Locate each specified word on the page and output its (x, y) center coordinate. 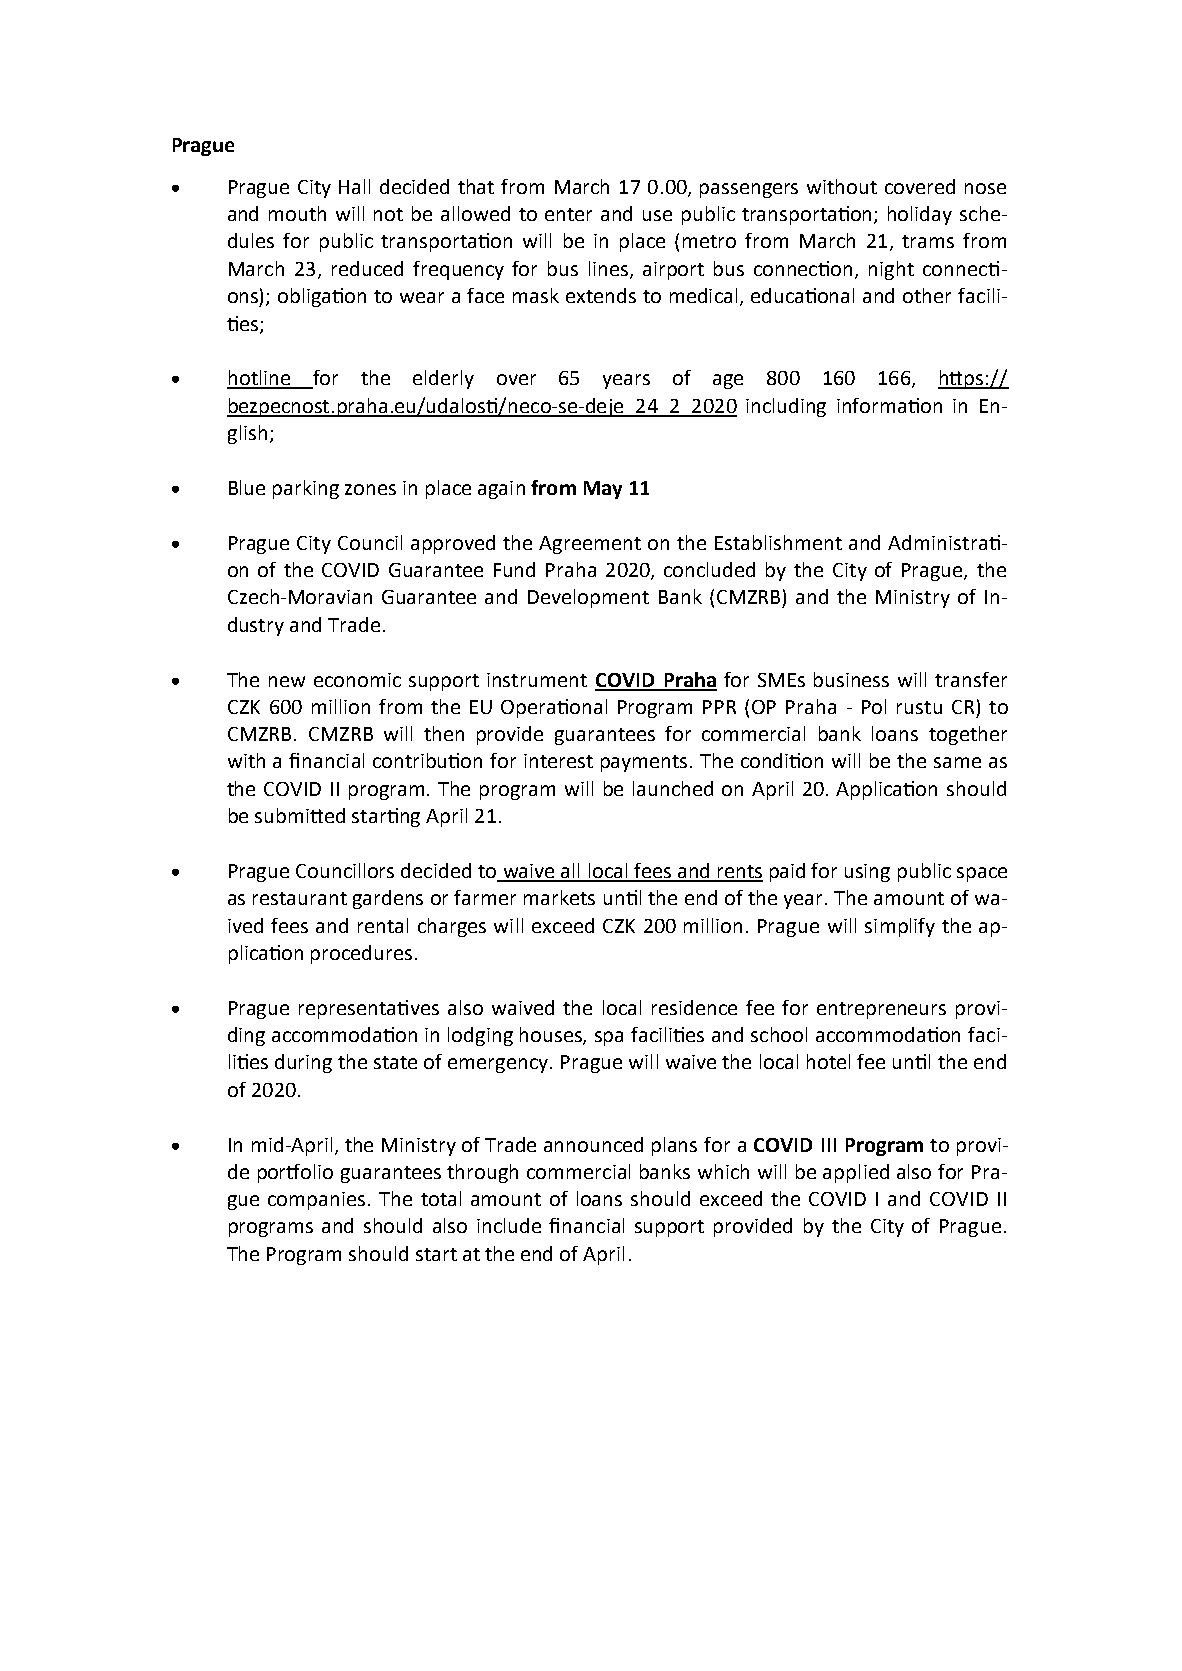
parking (306, 489)
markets (559, 897)
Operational (554, 708)
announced (593, 1144)
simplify (900, 927)
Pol (874, 706)
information (889, 405)
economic (357, 680)
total (441, 1198)
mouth (297, 213)
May (603, 490)
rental (383, 925)
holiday (920, 215)
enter (568, 214)
